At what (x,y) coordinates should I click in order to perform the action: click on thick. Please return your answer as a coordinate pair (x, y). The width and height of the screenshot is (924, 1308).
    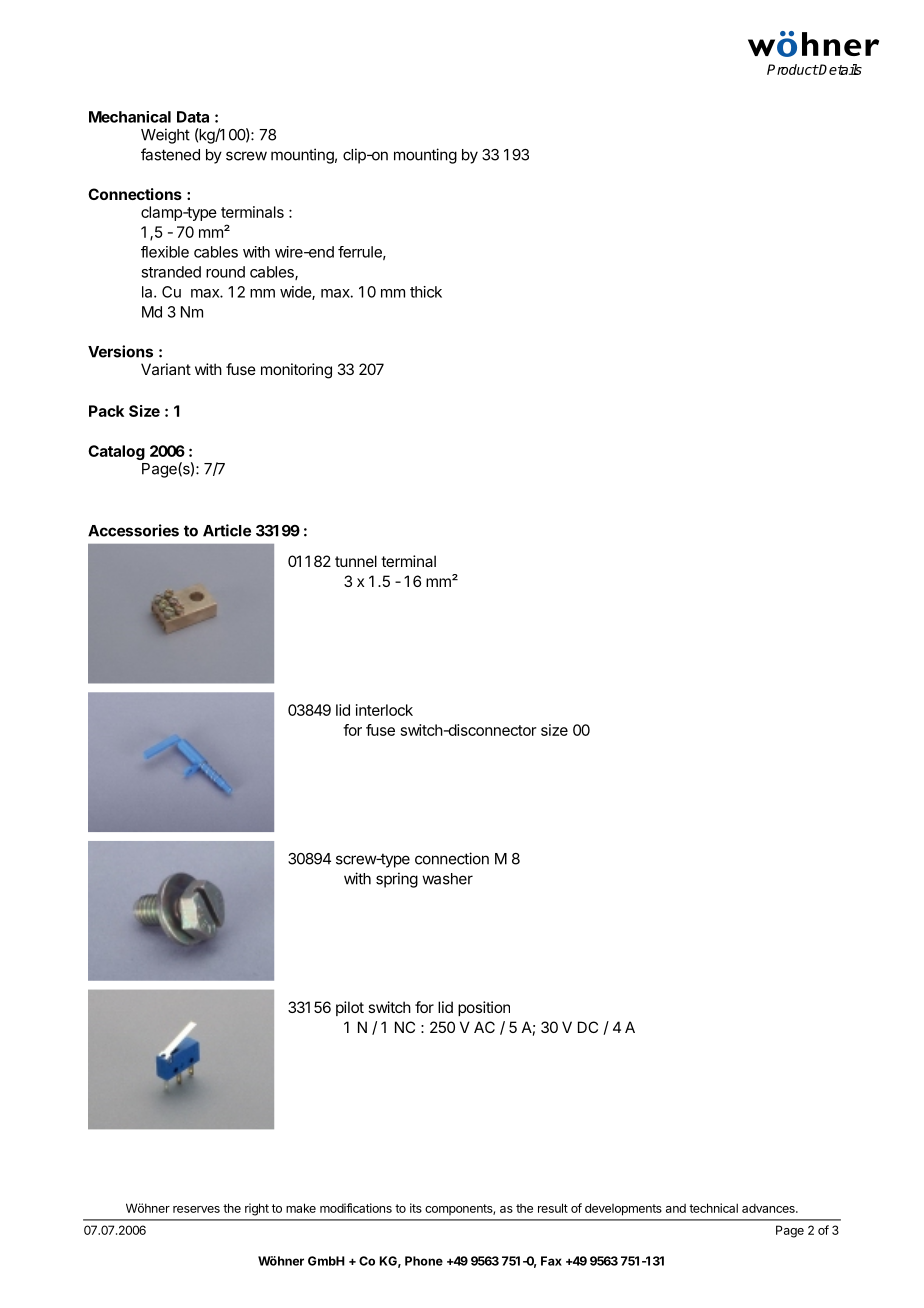
    Looking at the image, I should click on (426, 292).
